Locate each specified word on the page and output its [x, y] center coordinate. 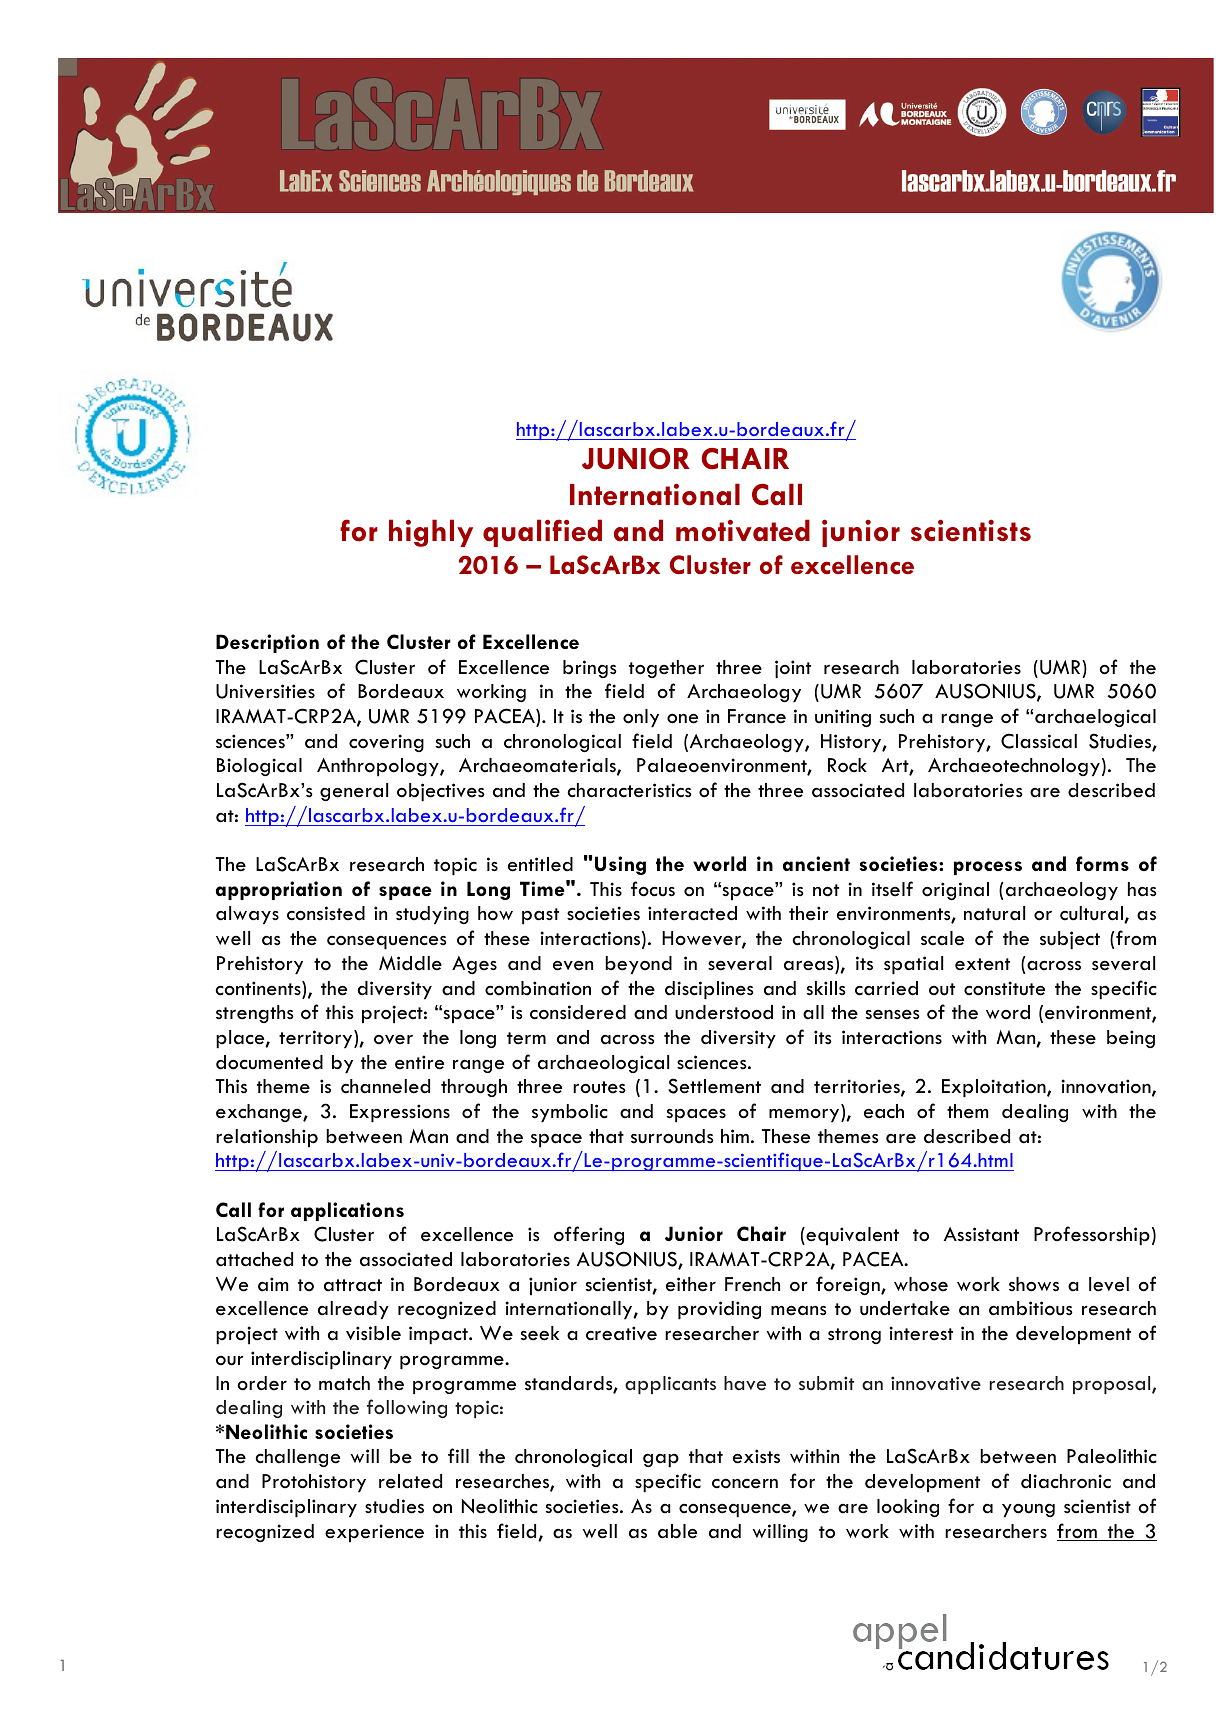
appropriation [279, 890]
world [719, 863]
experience [374, 1533]
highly [431, 533]
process [988, 868]
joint [793, 669]
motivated [743, 530]
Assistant [981, 1234]
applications [347, 1211]
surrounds [672, 1136]
